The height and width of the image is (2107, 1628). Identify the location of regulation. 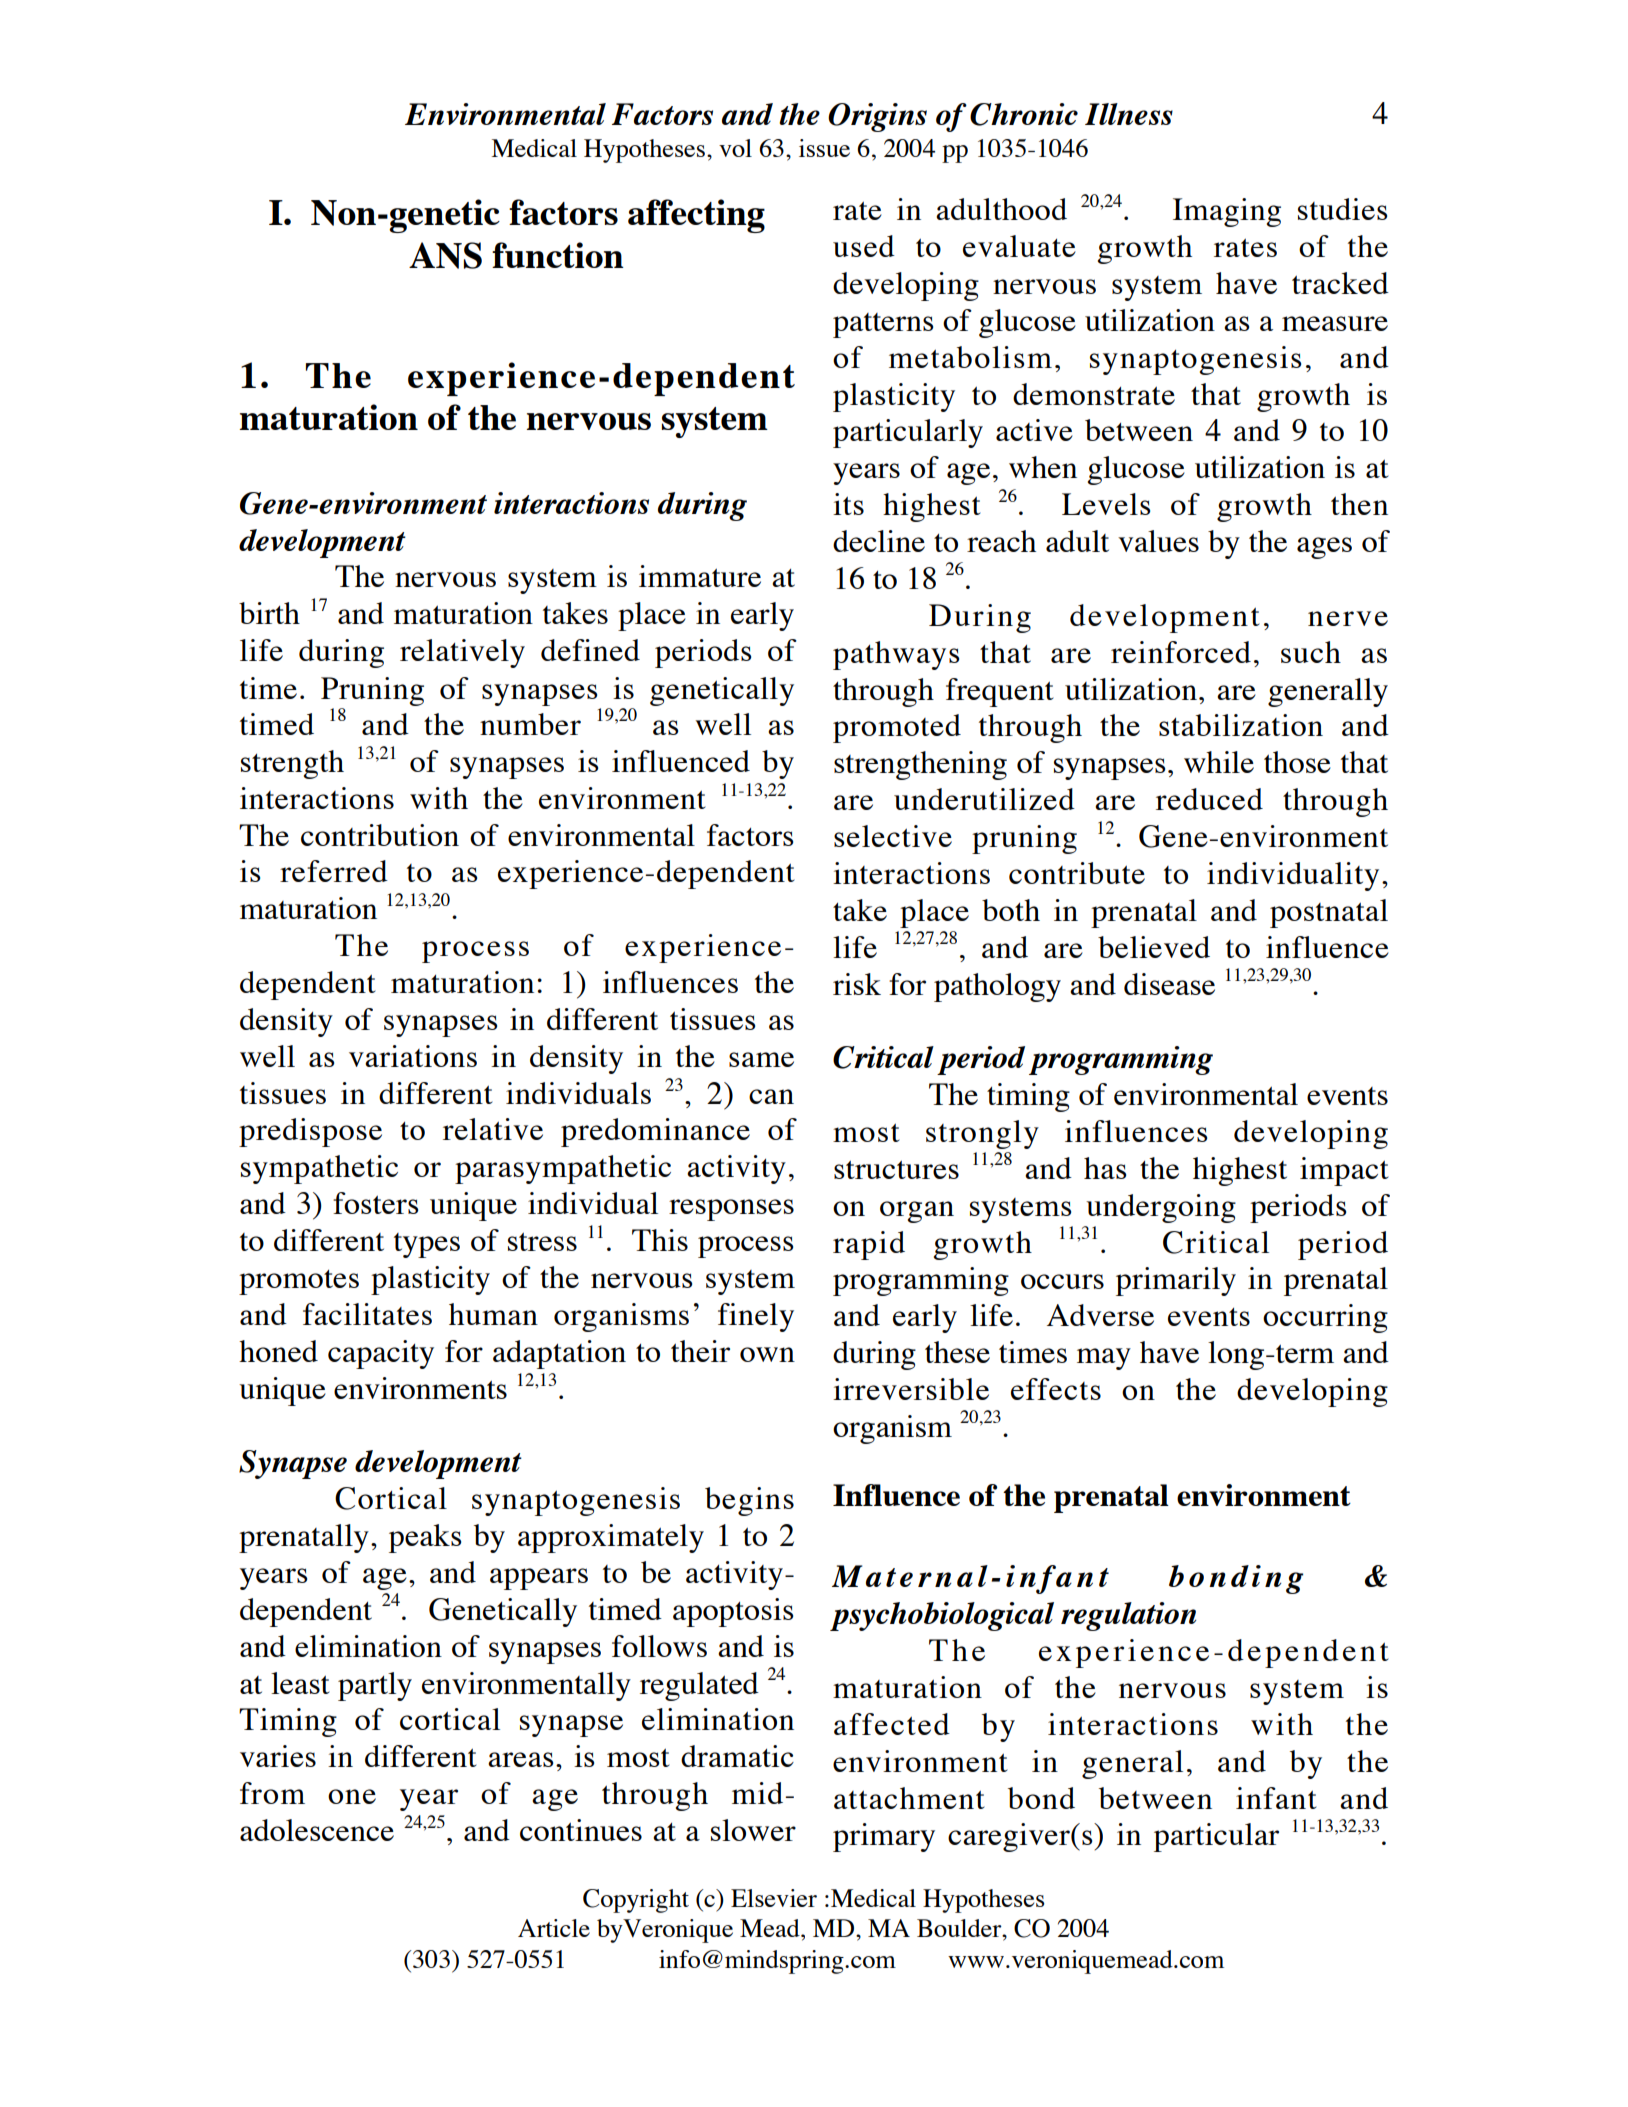
(1128, 1616).
